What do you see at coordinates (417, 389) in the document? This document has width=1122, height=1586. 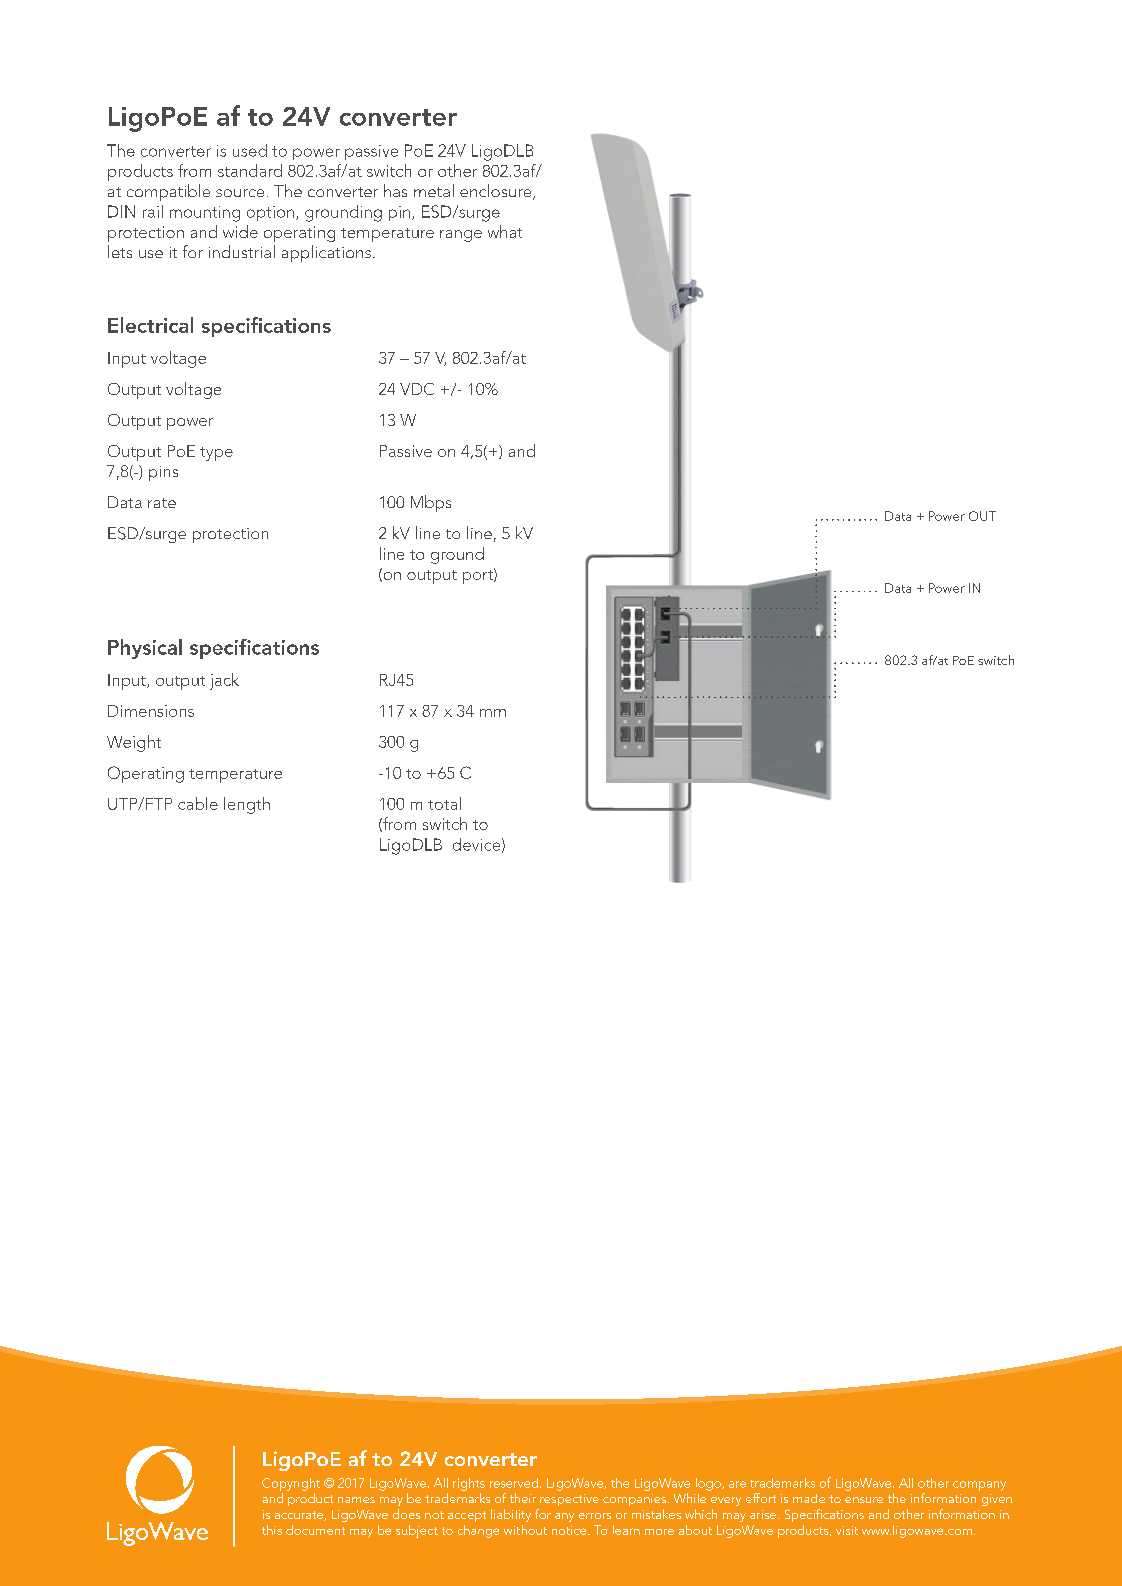 I see `VDC` at bounding box center [417, 389].
